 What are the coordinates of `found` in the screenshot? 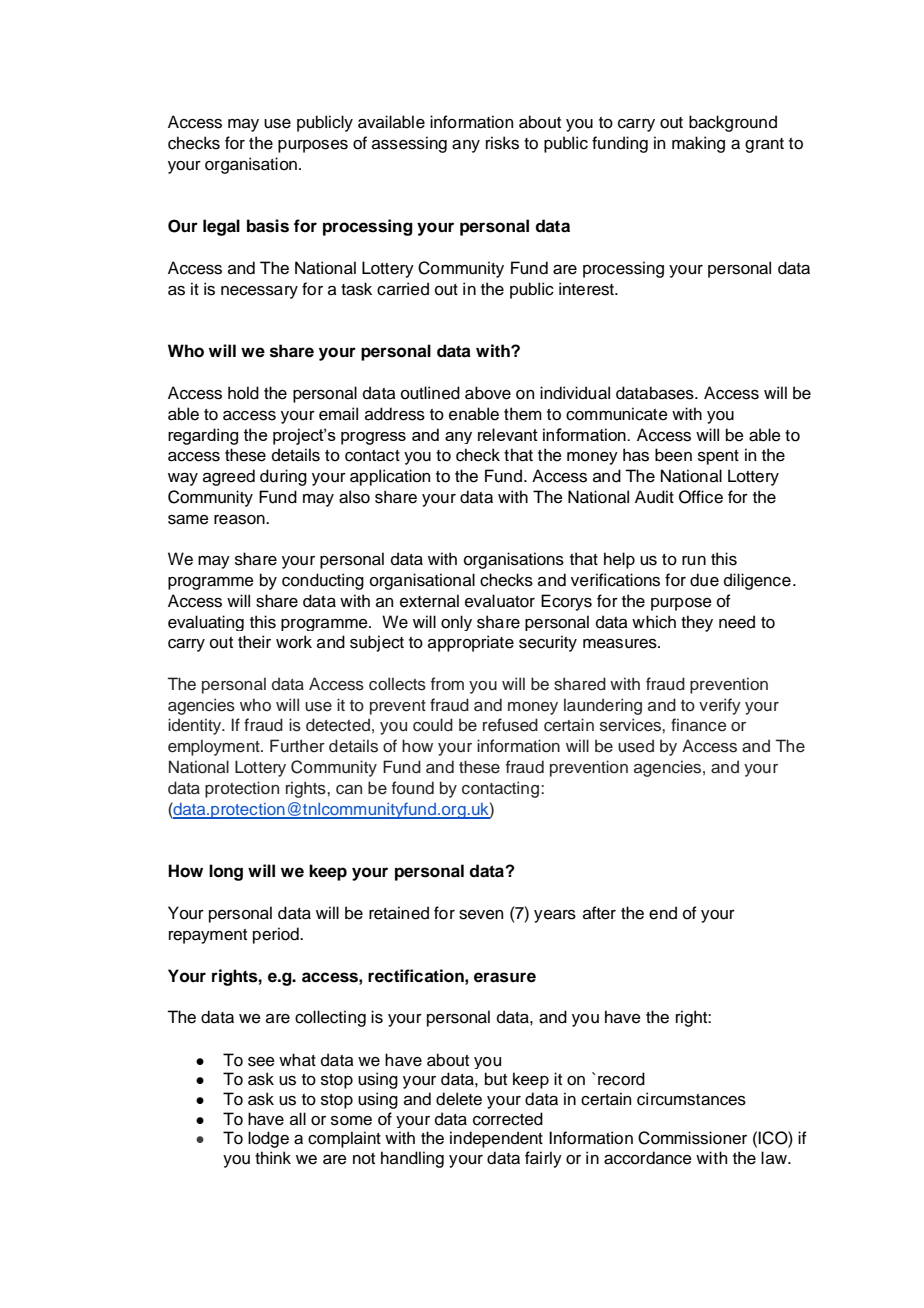 It's located at (413, 788).
